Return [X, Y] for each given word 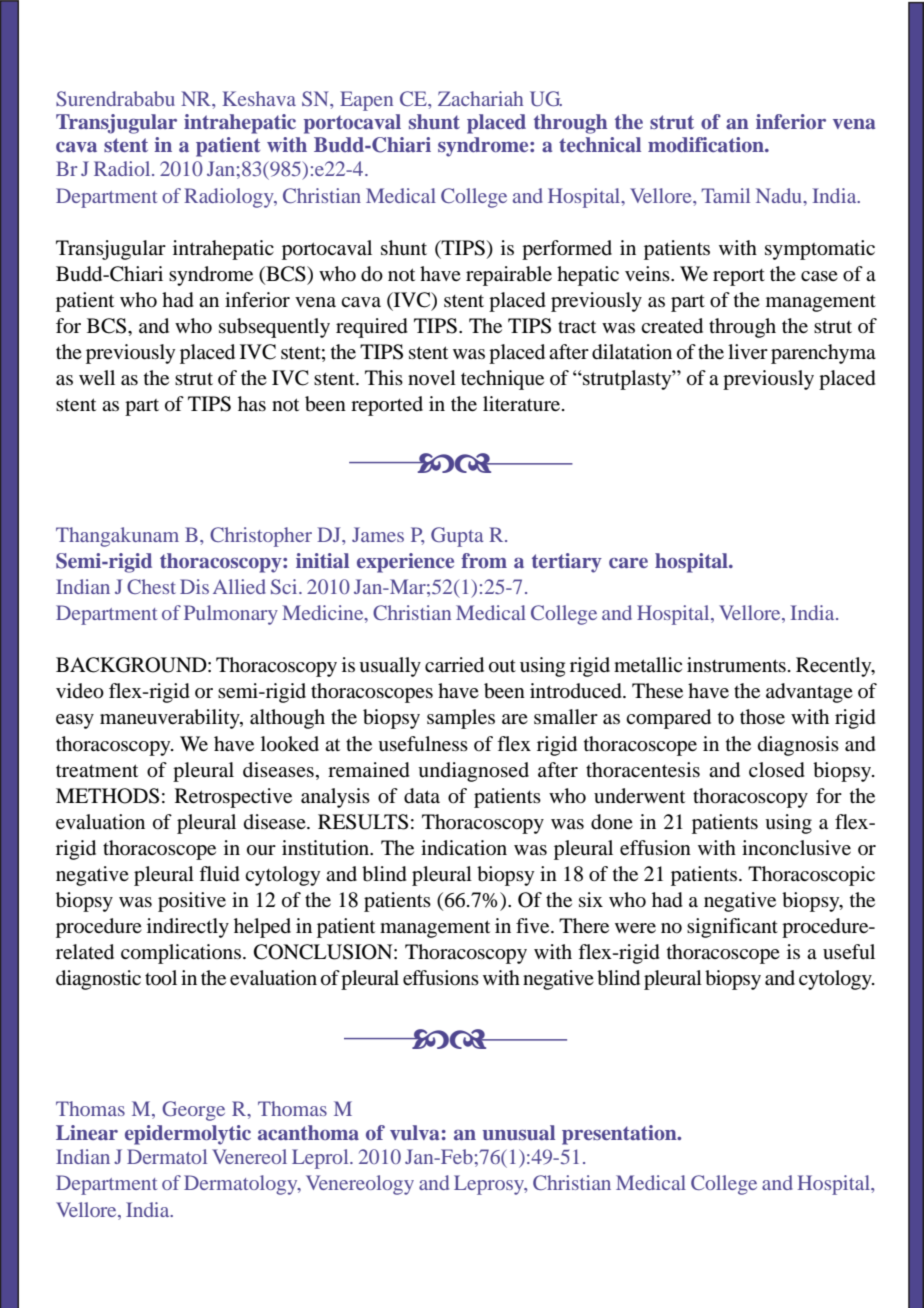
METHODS [107, 796]
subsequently [274, 328]
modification [707, 144]
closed [777, 770]
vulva [414, 1132]
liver [748, 351]
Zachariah [480, 98]
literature [523, 403]
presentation [620, 1135]
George [193, 1111]
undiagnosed [473, 772]
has [252, 403]
